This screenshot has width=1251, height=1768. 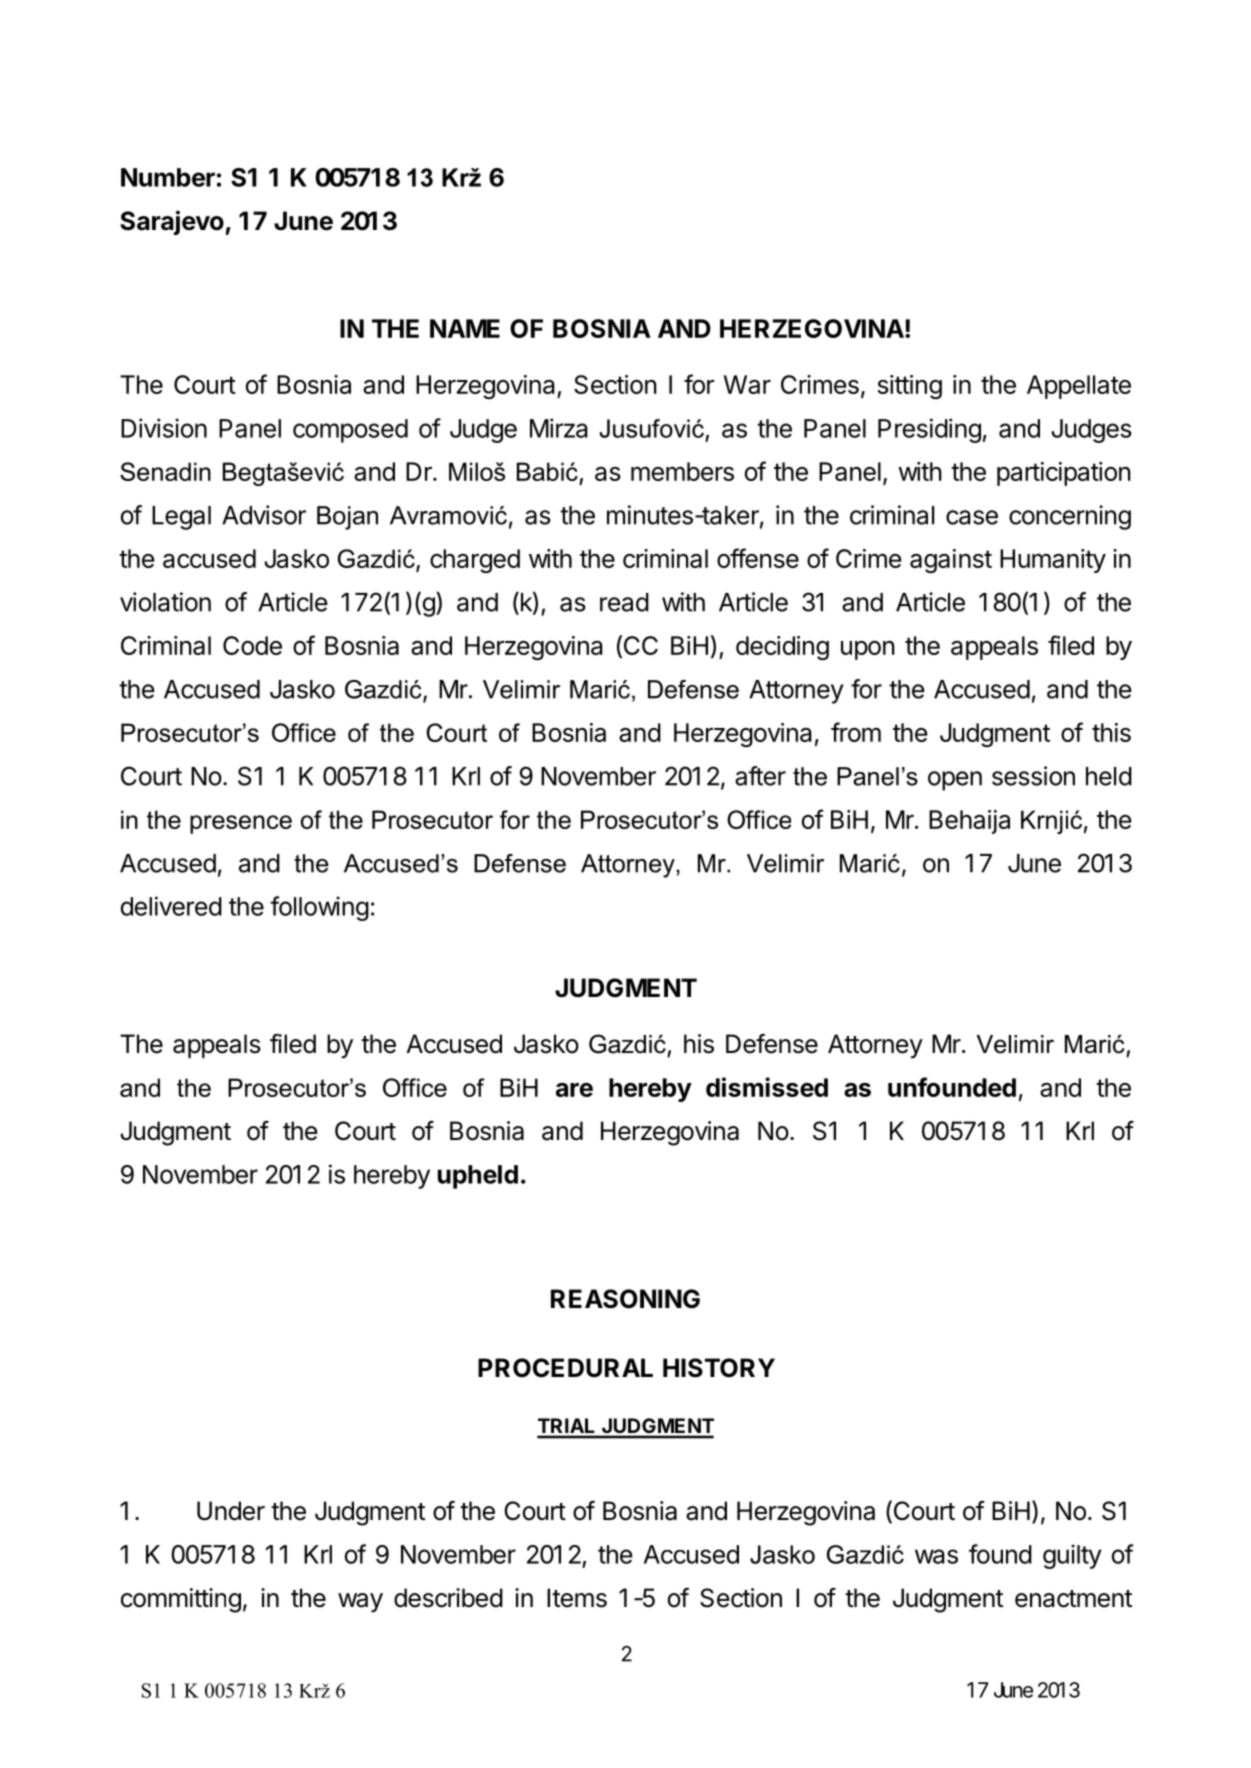 I want to click on Appellate, so click(x=1079, y=387).
